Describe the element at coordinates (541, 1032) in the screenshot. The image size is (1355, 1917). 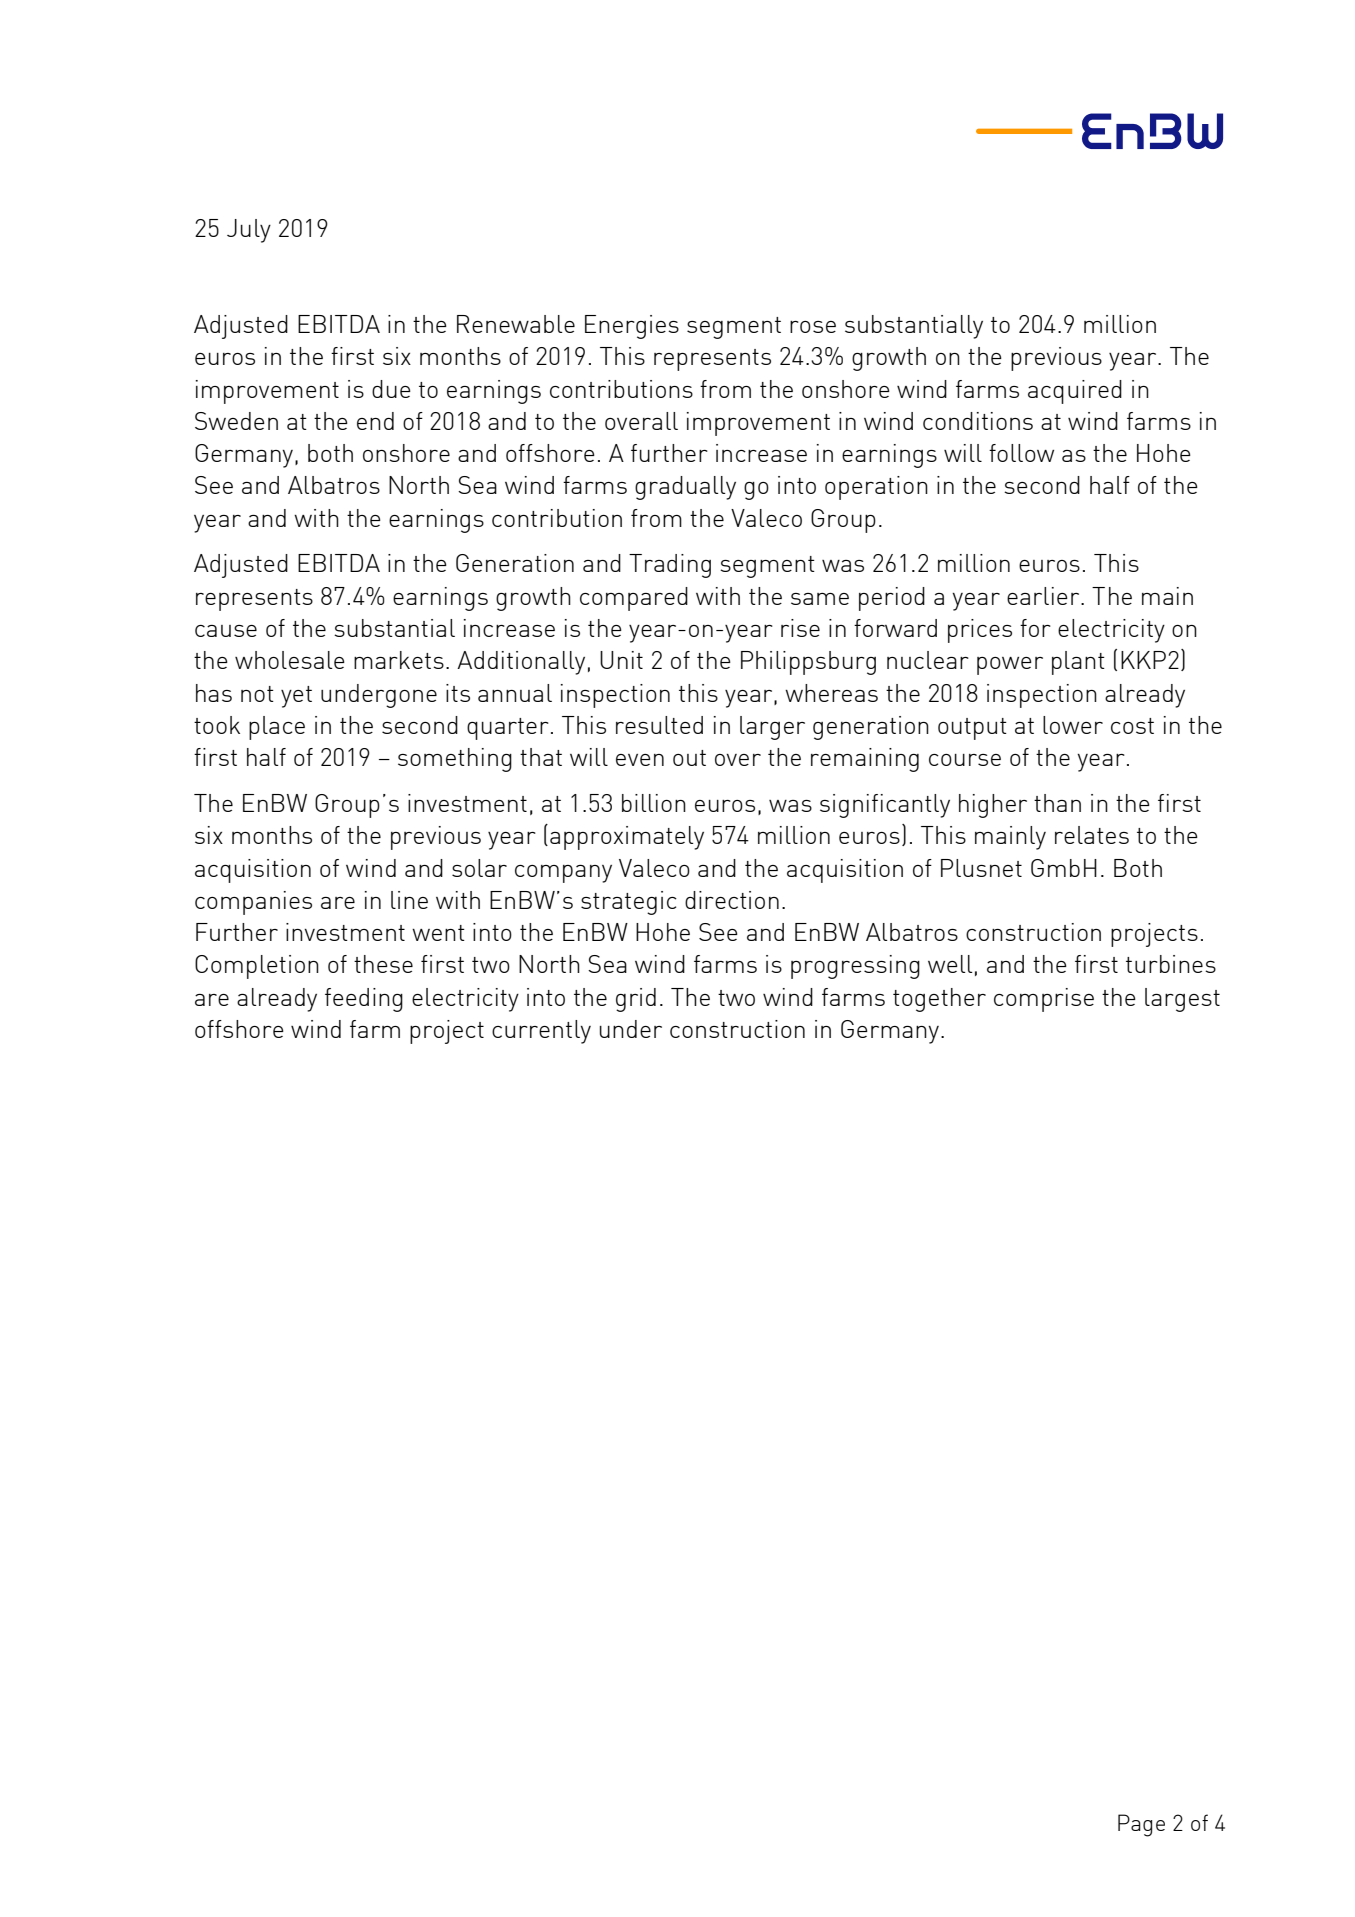
I see `currently` at that location.
